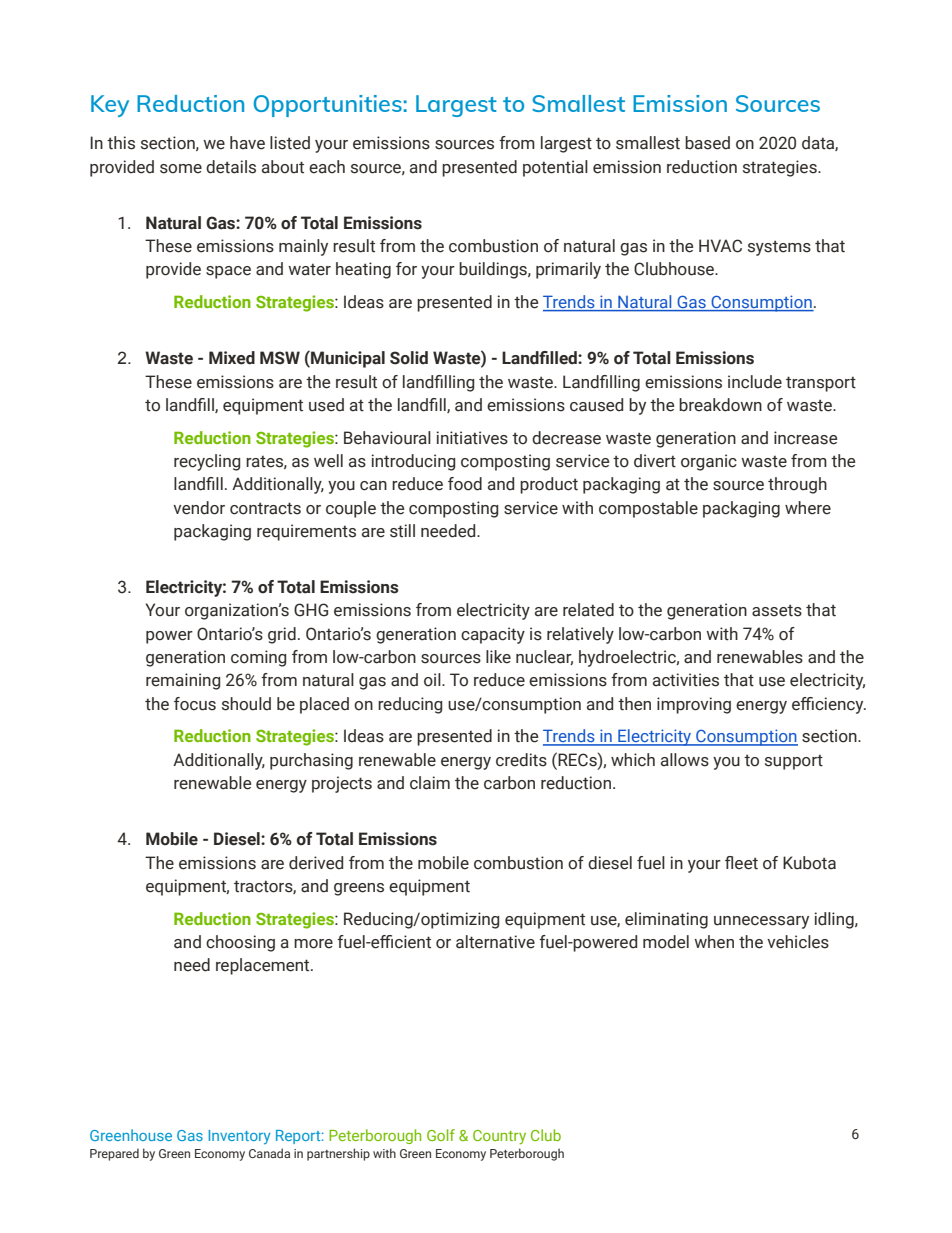 The height and width of the screenshot is (1233, 952). What do you see at coordinates (499, 1137) in the screenshot?
I see `Country` at bounding box center [499, 1137].
